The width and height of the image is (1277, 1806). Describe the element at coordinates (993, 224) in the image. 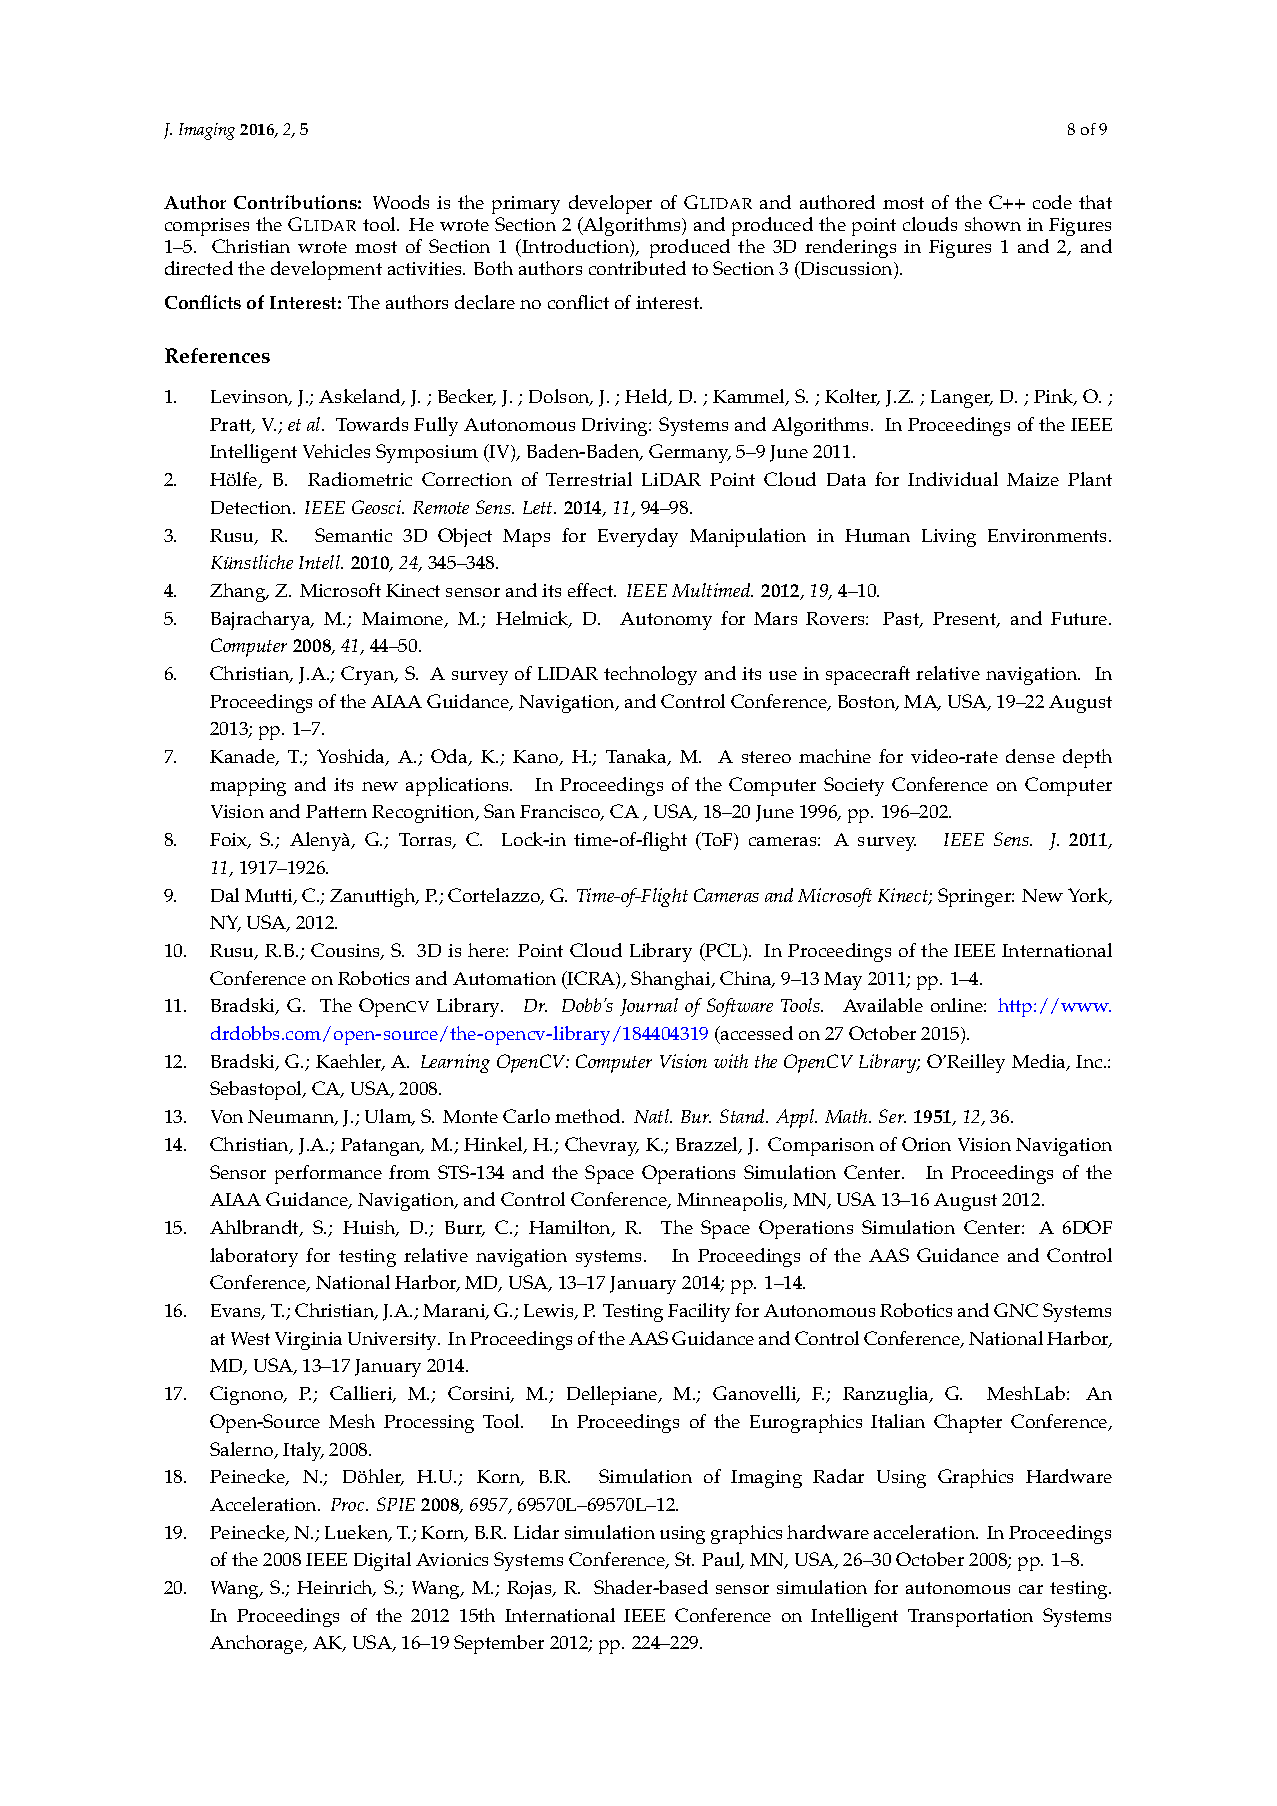

I see `shown` at that location.
